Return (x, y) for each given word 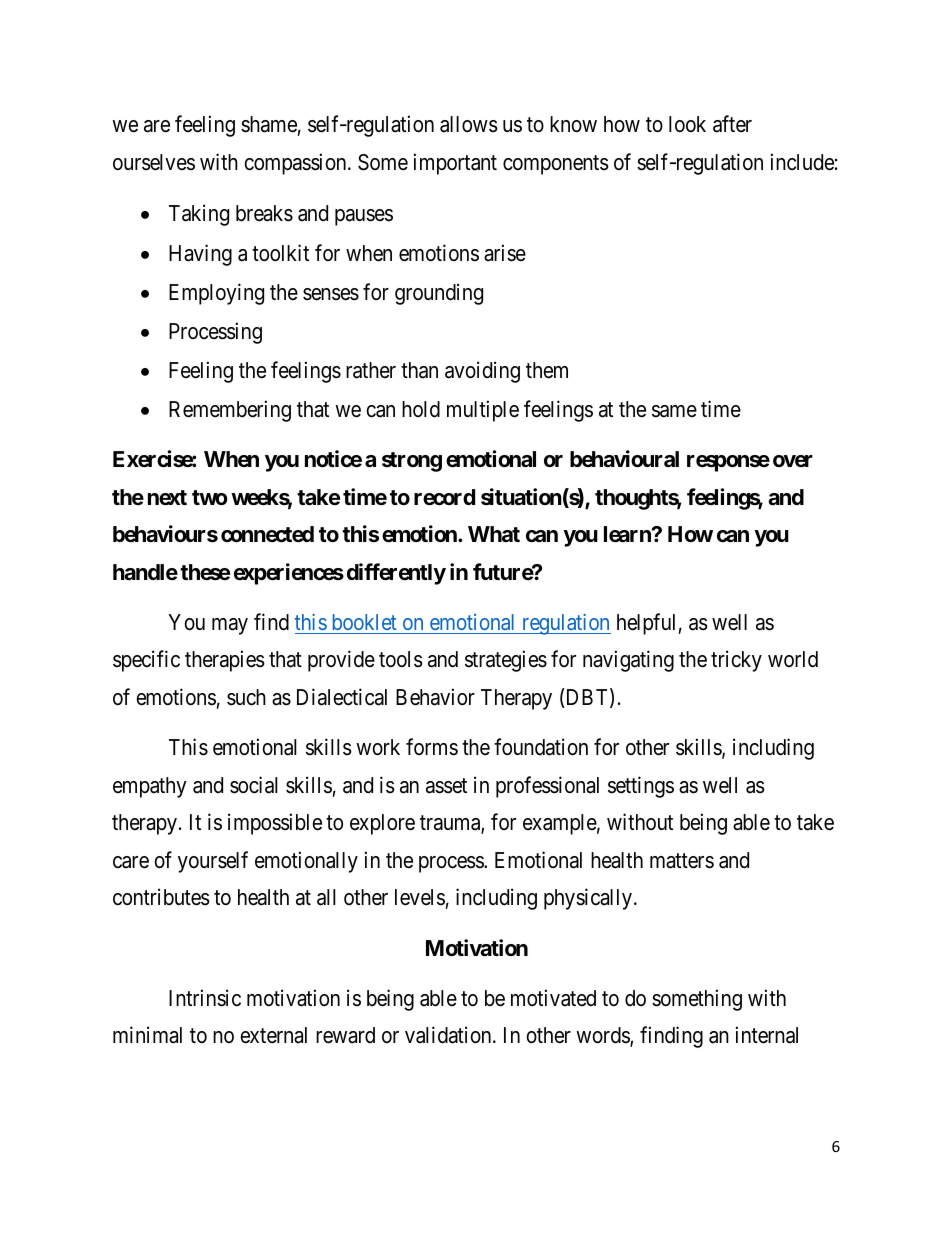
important (455, 164)
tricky (736, 661)
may (230, 626)
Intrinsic (205, 998)
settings (641, 787)
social (254, 785)
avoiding (482, 372)
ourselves (154, 162)
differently (396, 574)
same (674, 411)
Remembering (230, 411)
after (732, 124)
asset (446, 786)
